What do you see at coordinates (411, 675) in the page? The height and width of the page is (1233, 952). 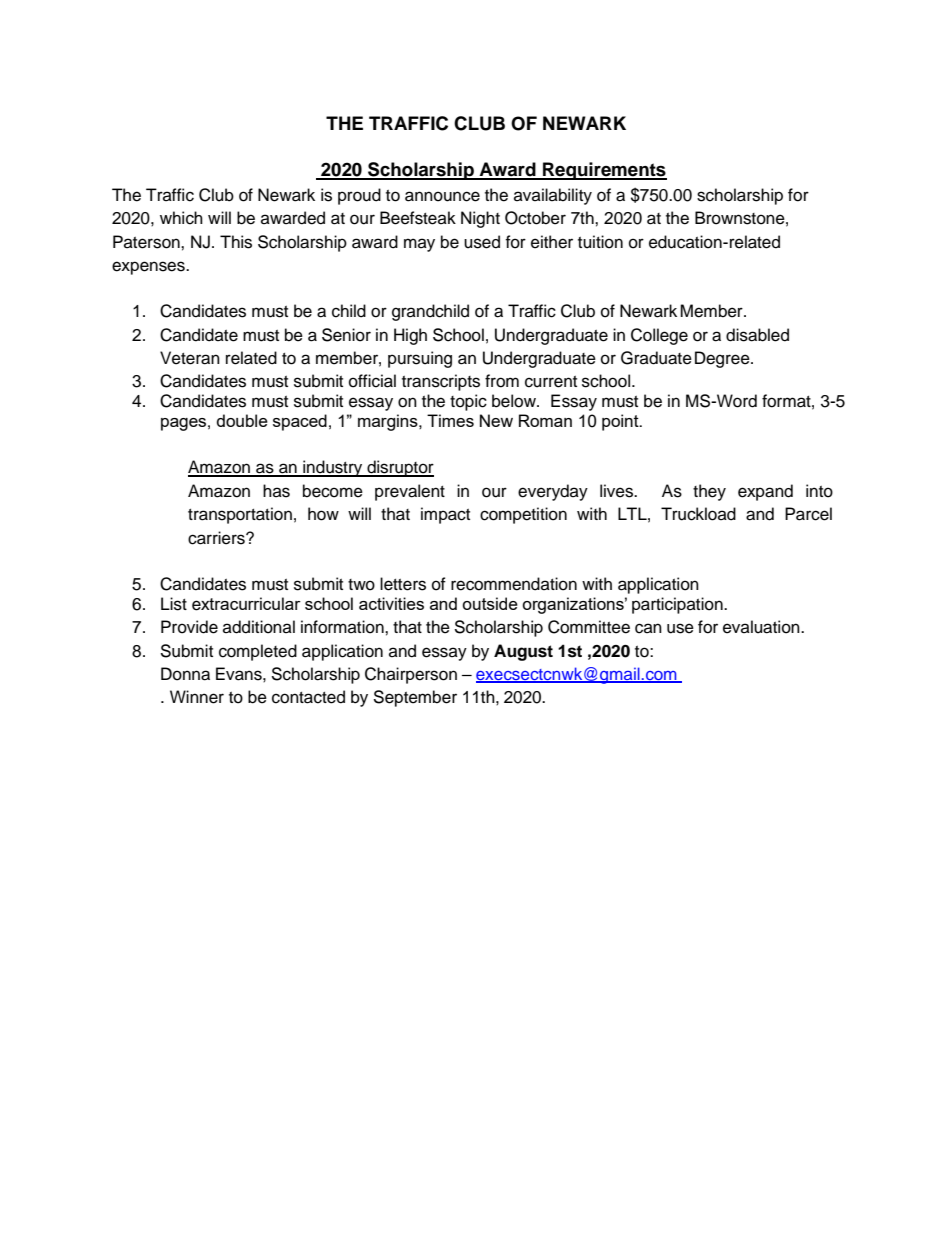 I see `Chairperson` at bounding box center [411, 675].
